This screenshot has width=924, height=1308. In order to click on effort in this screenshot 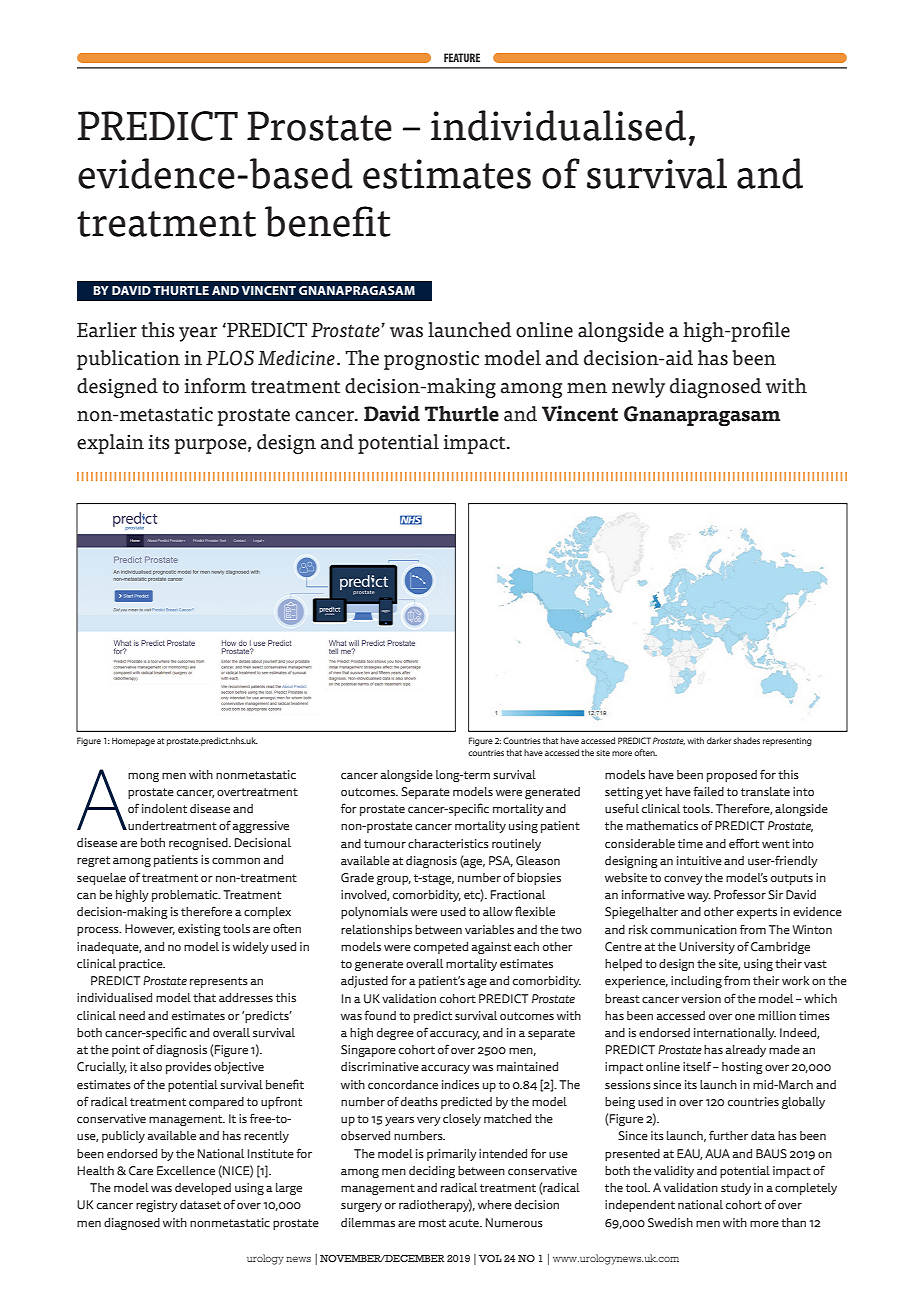, I will do `click(744, 843)`.
